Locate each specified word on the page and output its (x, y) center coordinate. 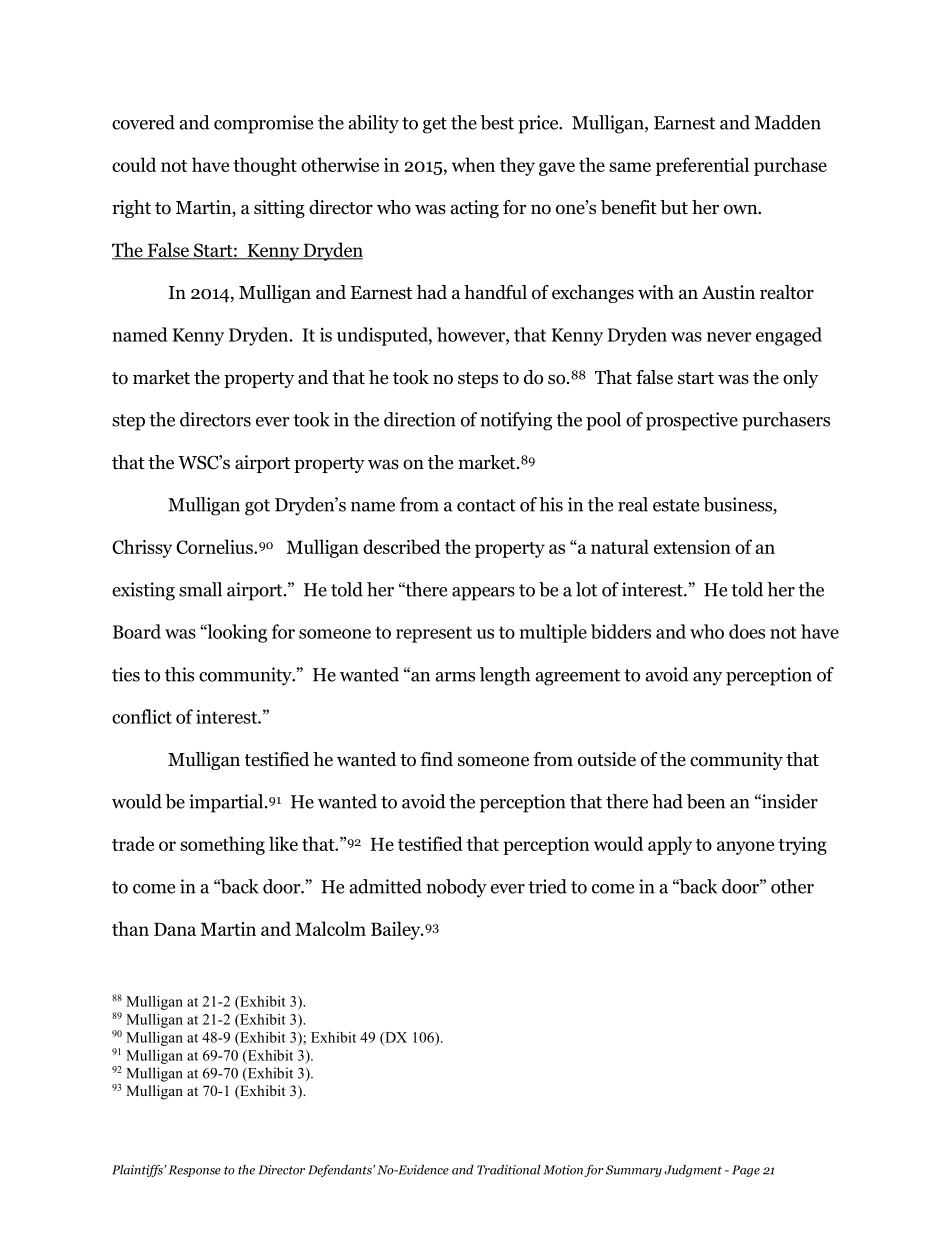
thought (265, 166)
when (473, 164)
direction (420, 419)
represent (434, 634)
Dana (175, 929)
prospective (692, 421)
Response (195, 1171)
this (179, 674)
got (257, 507)
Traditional (509, 1170)
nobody (456, 888)
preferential (702, 166)
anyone (745, 848)
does (747, 631)
